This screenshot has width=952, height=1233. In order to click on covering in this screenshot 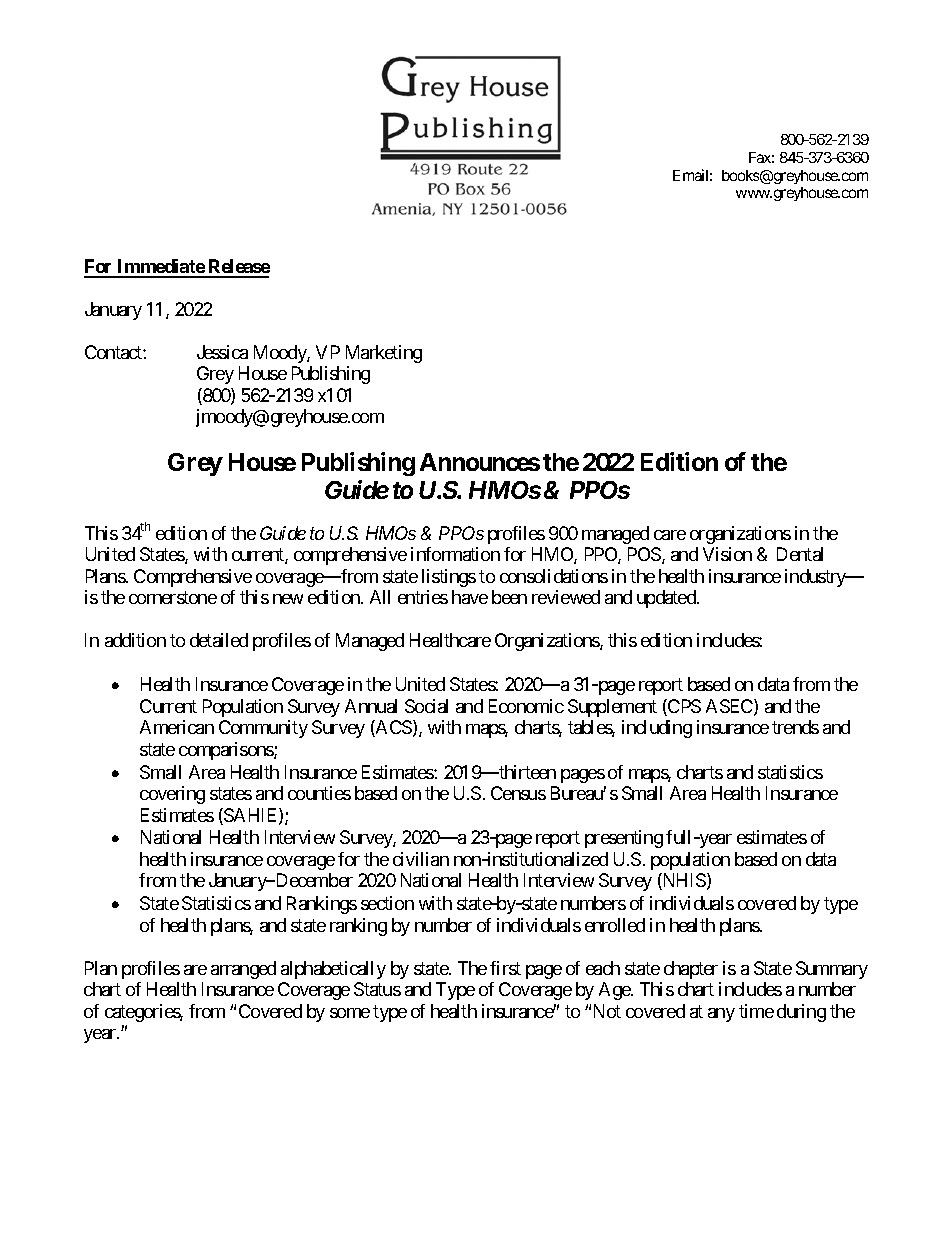, I will do `click(172, 795)`.
